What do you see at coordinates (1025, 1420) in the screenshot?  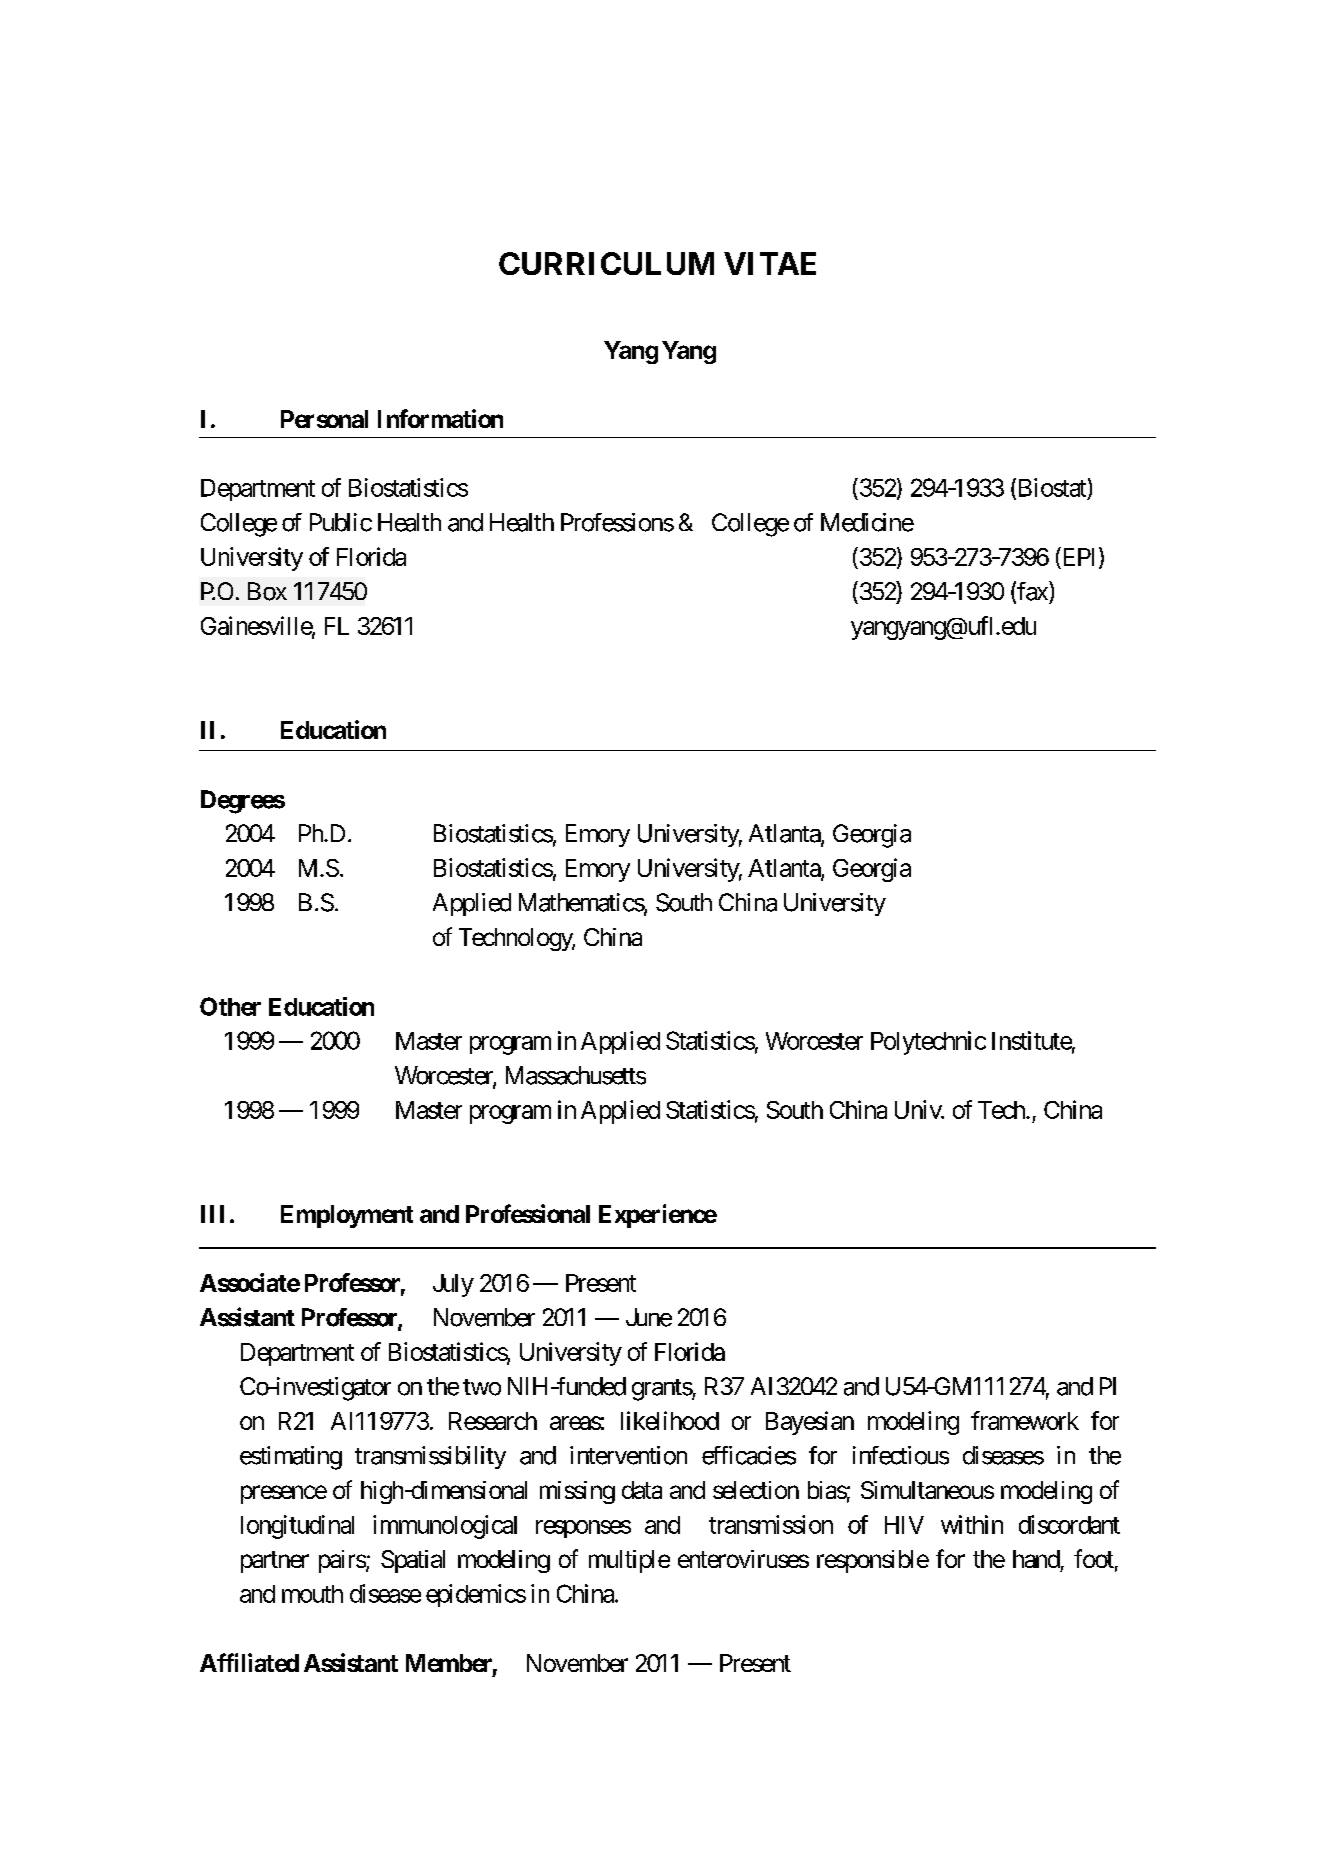 I see `framework` at bounding box center [1025, 1420].
